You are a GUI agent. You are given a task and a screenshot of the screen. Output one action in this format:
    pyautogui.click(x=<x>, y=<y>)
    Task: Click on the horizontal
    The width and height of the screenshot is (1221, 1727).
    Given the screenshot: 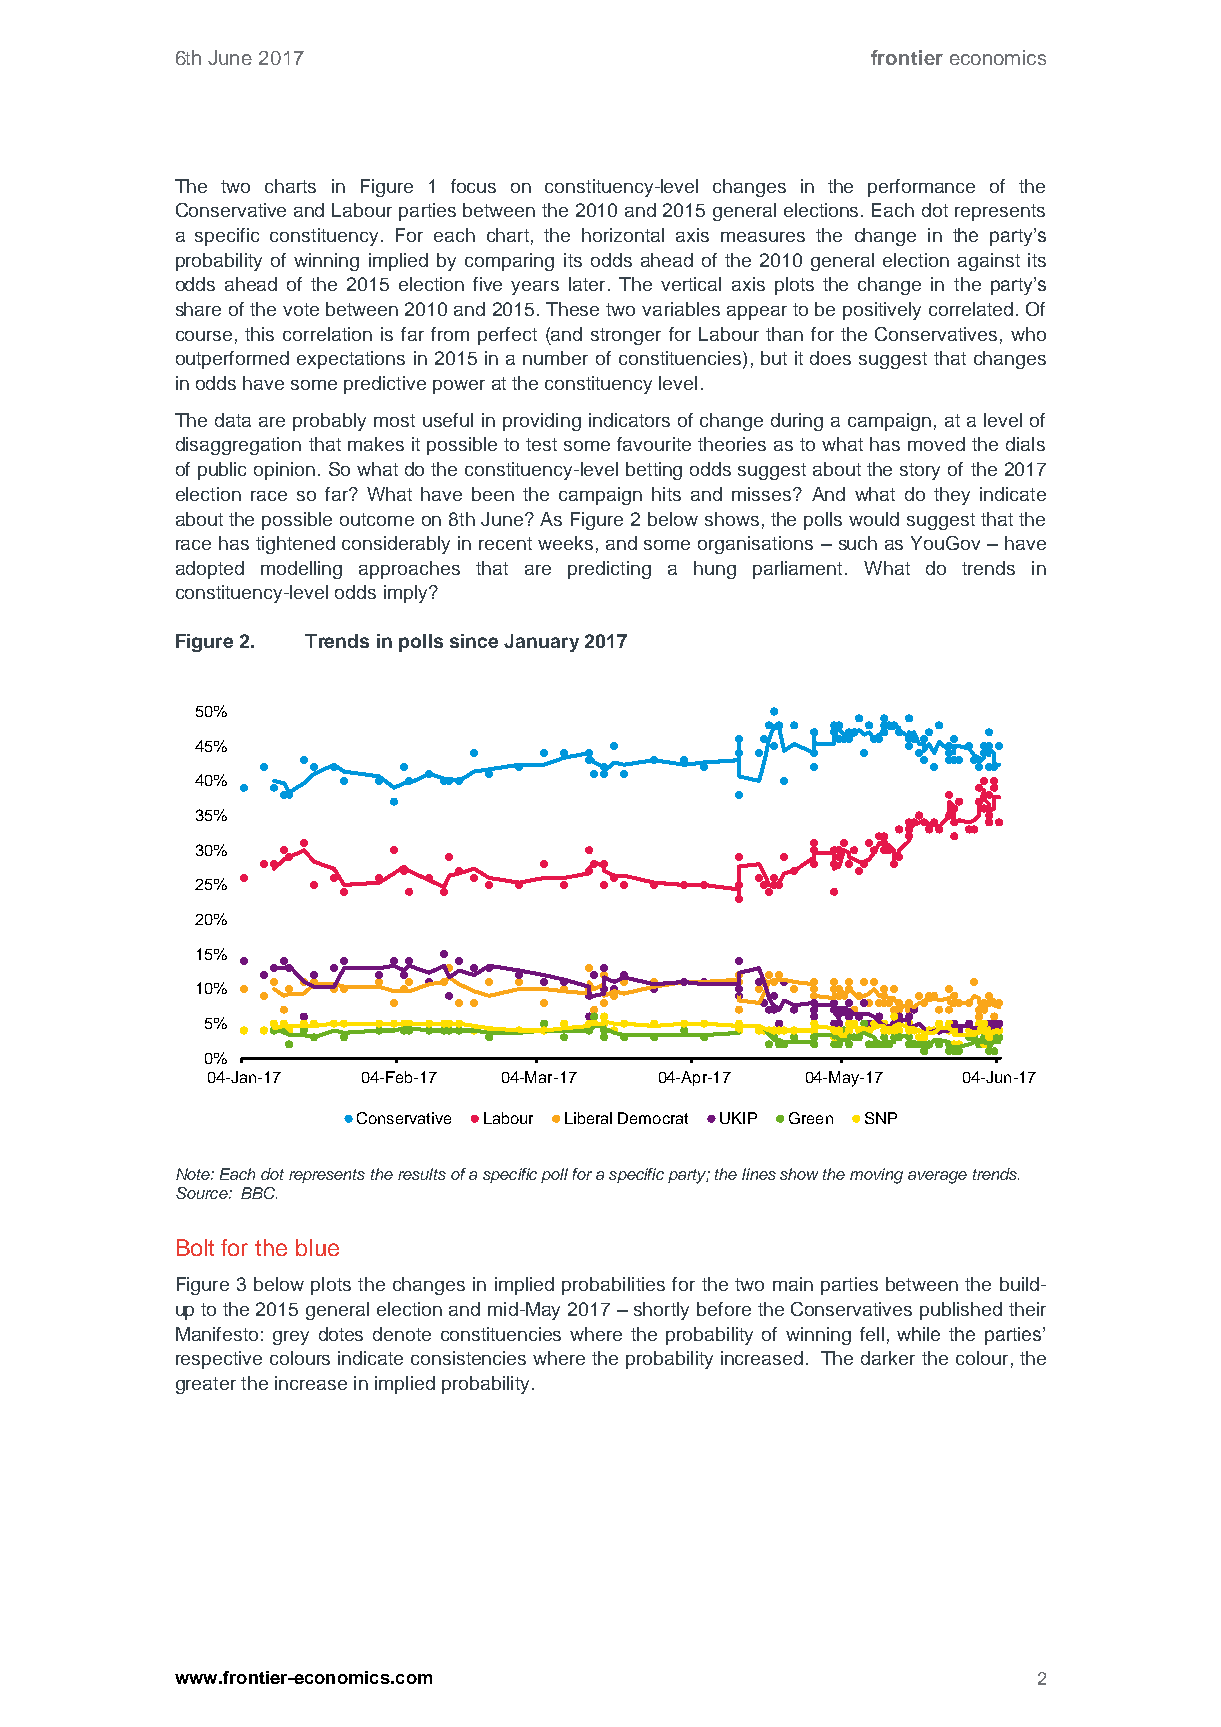 What is the action you would take?
    pyautogui.click(x=623, y=235)
